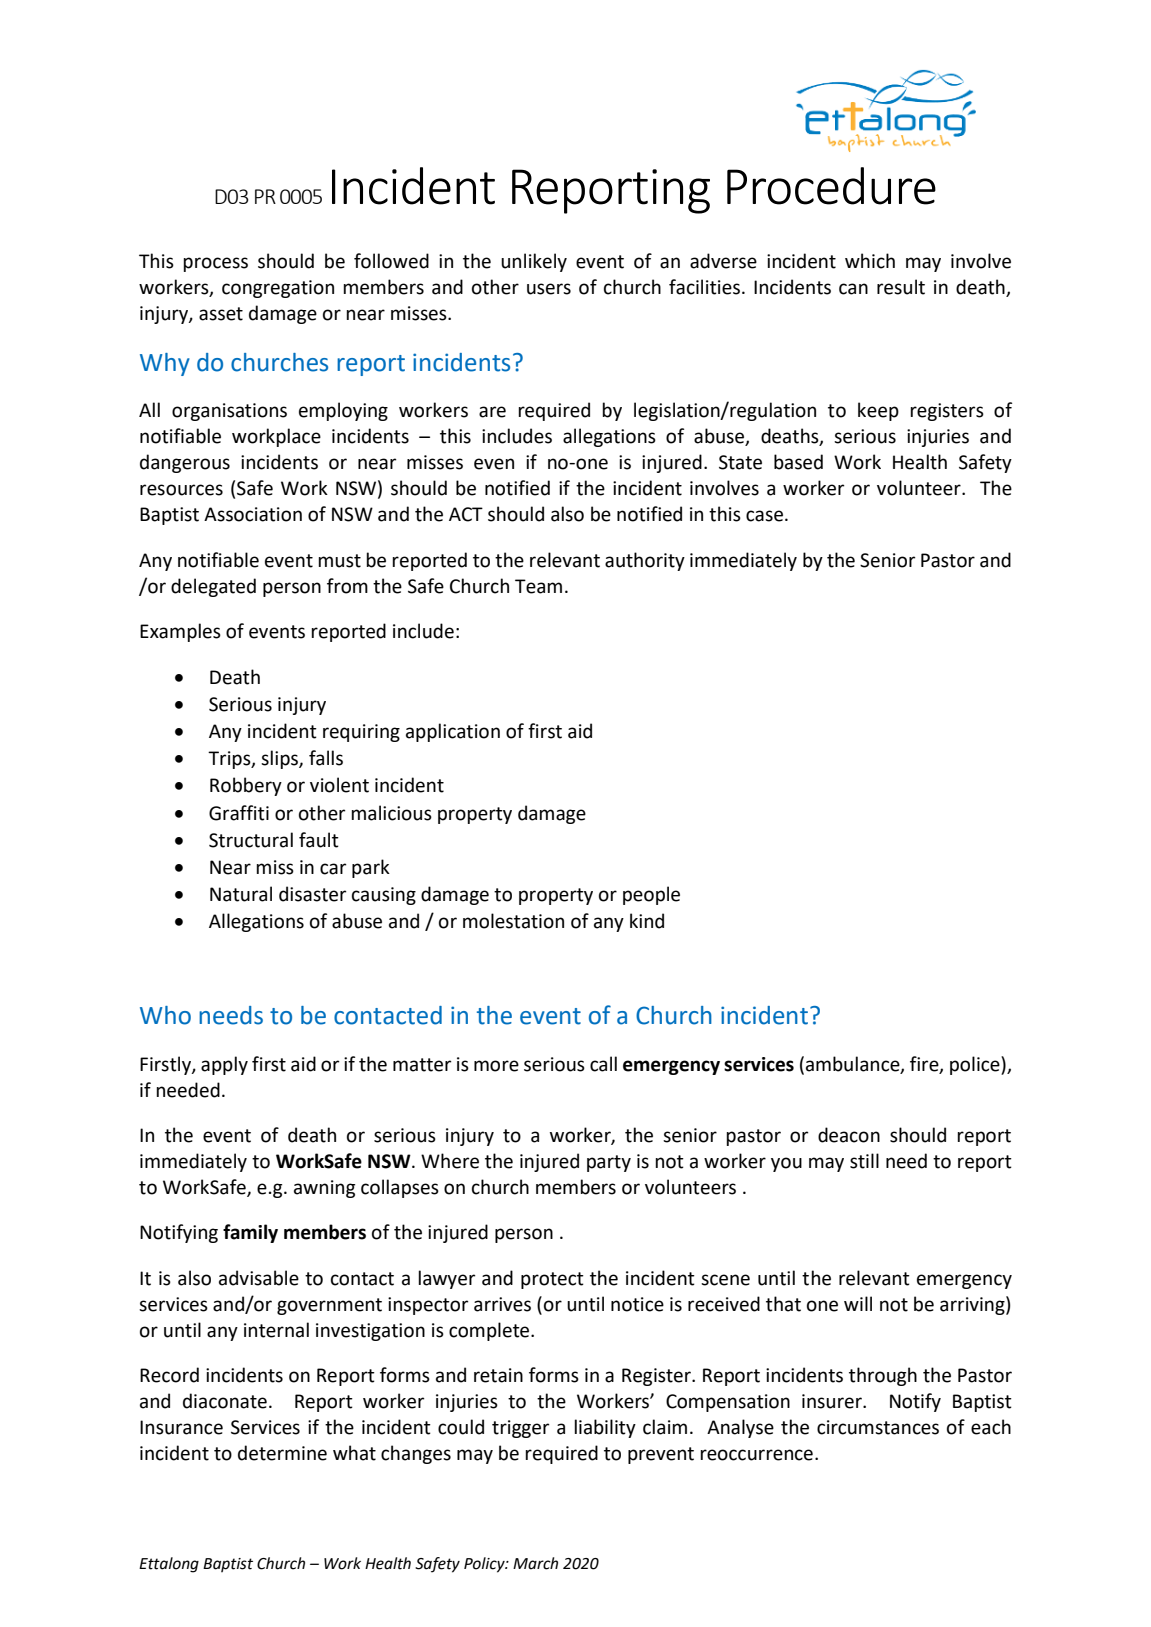  I want to click on Team, so click(538, 586).
